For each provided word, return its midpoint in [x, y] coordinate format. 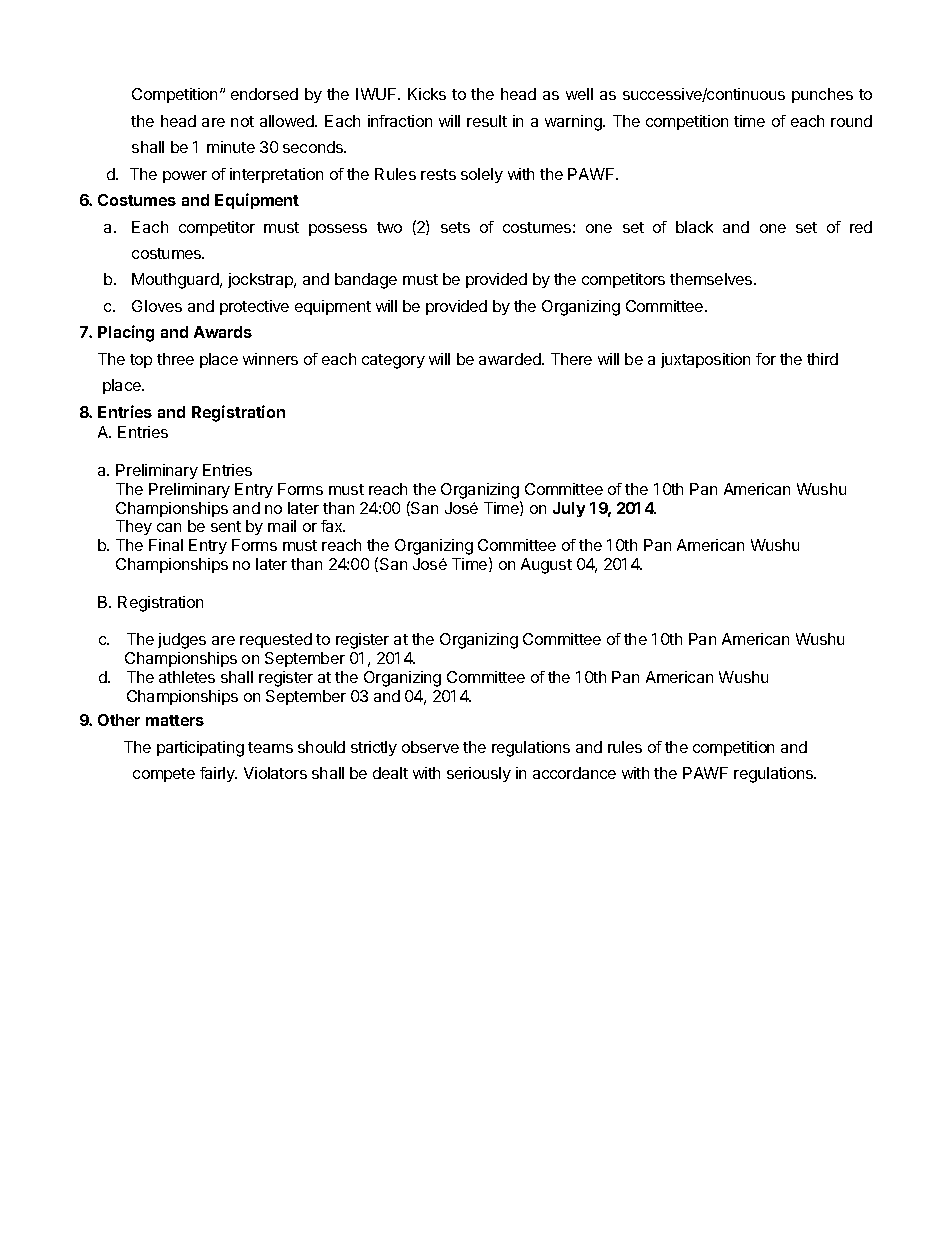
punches [822, 95]
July [569, 509]
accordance [574, 773]
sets [455, 227]
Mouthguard [176, 281]
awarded [511, 359]
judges [182, 641]
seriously [479, 774]
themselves [712, 279]
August [546, 566]
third [822, 359]
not [242, 121]
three [175, 359]
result [487, 121]
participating [200, 749]
